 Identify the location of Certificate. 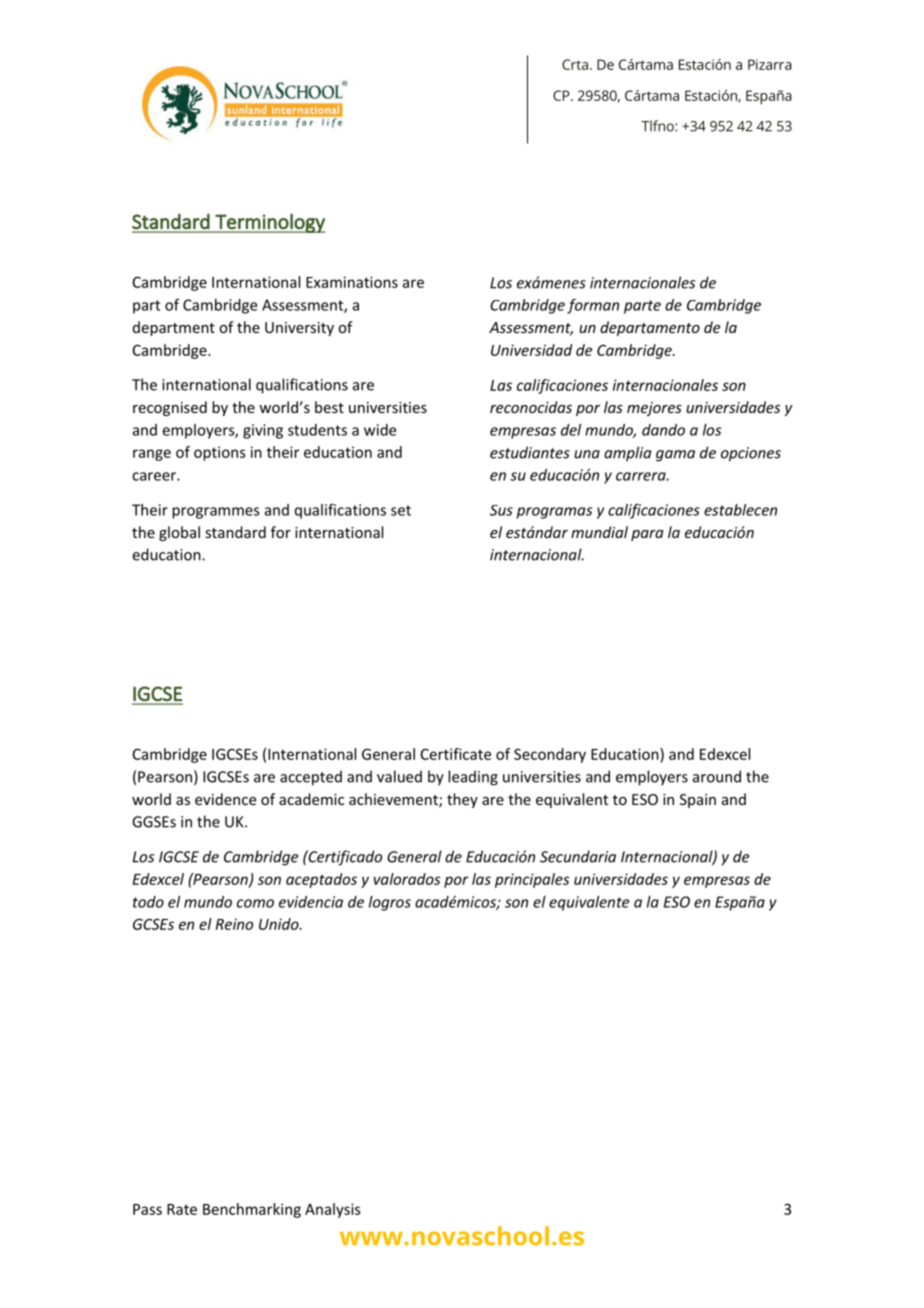
(456, 754).
